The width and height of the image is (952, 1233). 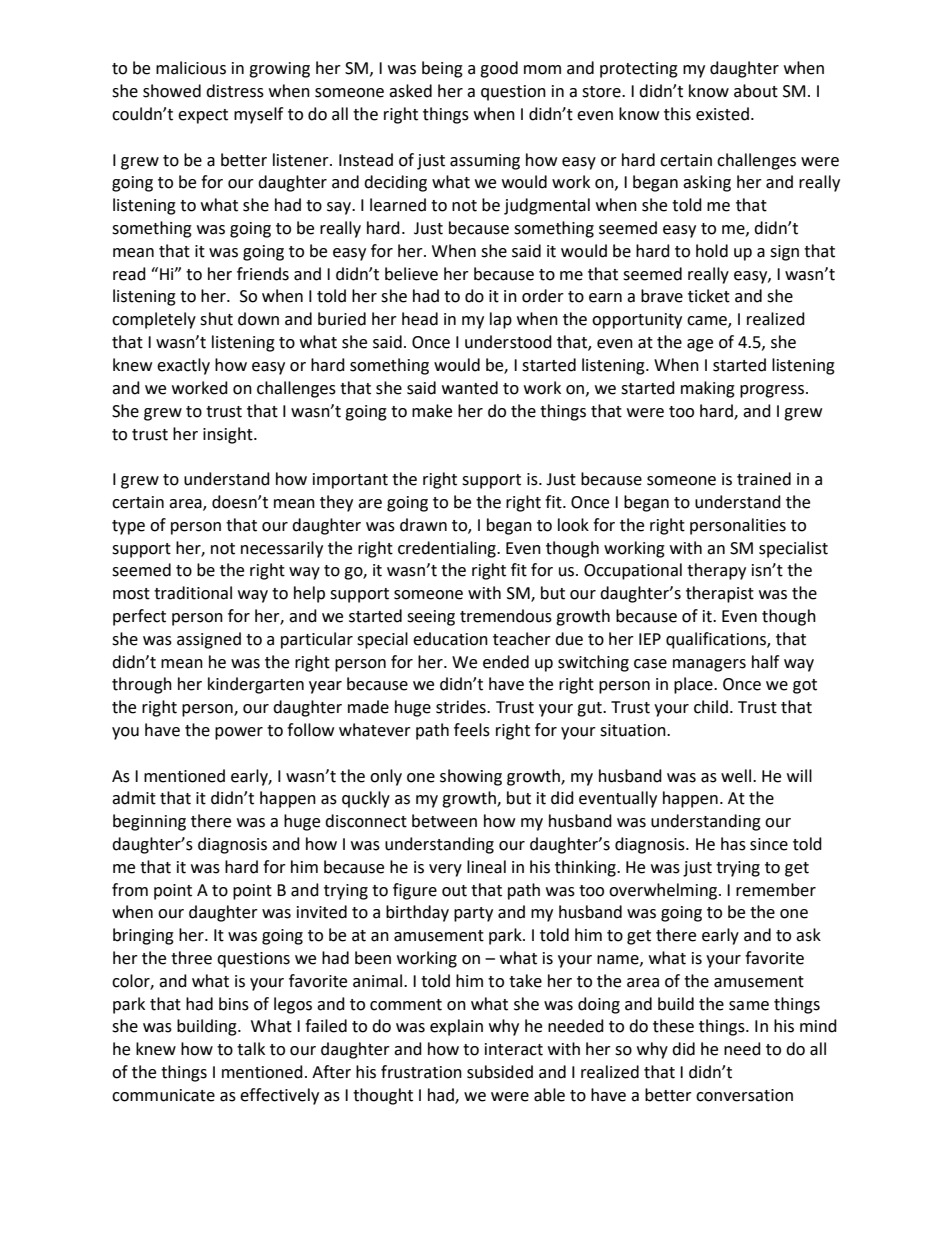 What do you see at coordinates (733, 844) in the image?
I see `has` at bounding box center [733, 844].
